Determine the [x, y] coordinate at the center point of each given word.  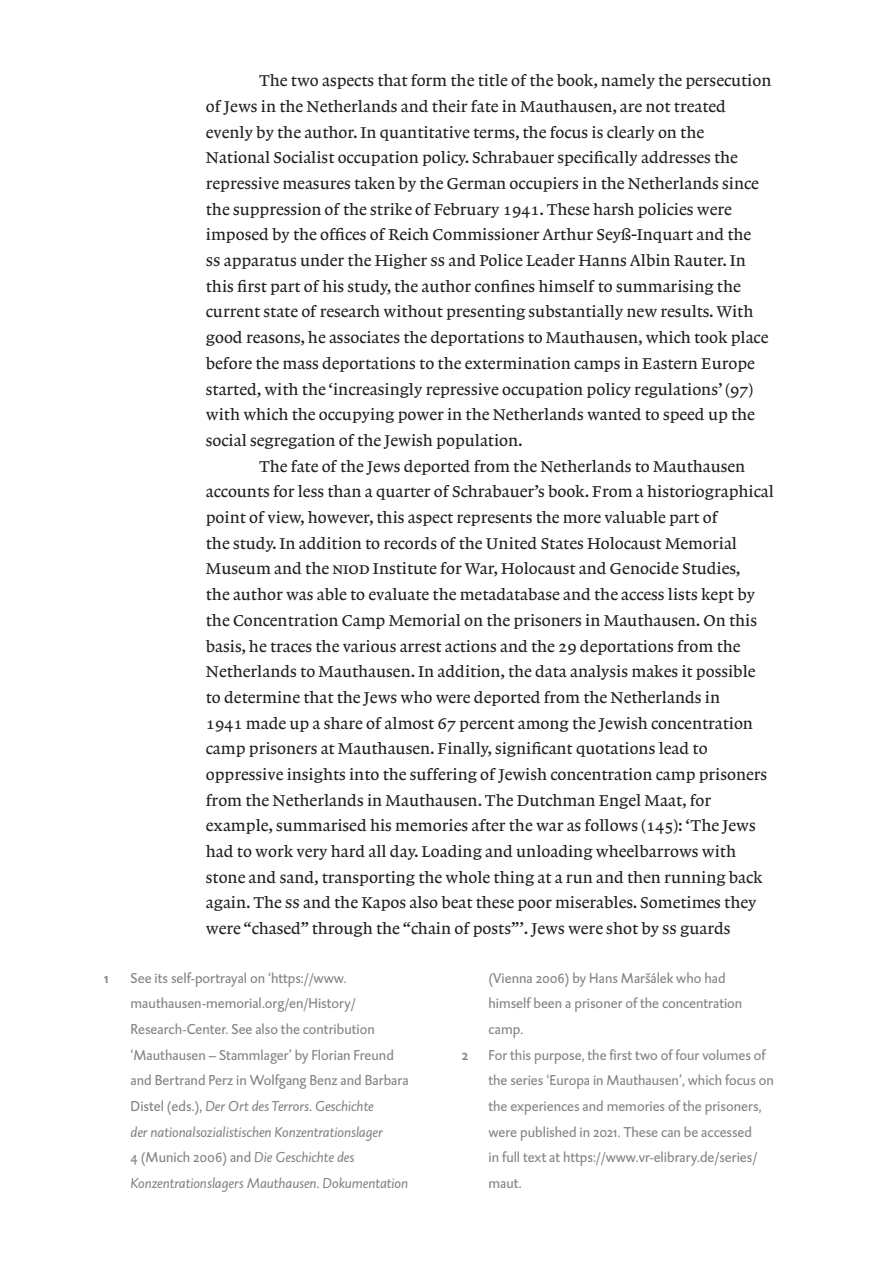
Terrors [291, 1106]
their [450, 106]
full [510, 1156]
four [687, 1054]
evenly [229, 133]
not [658, 107]
